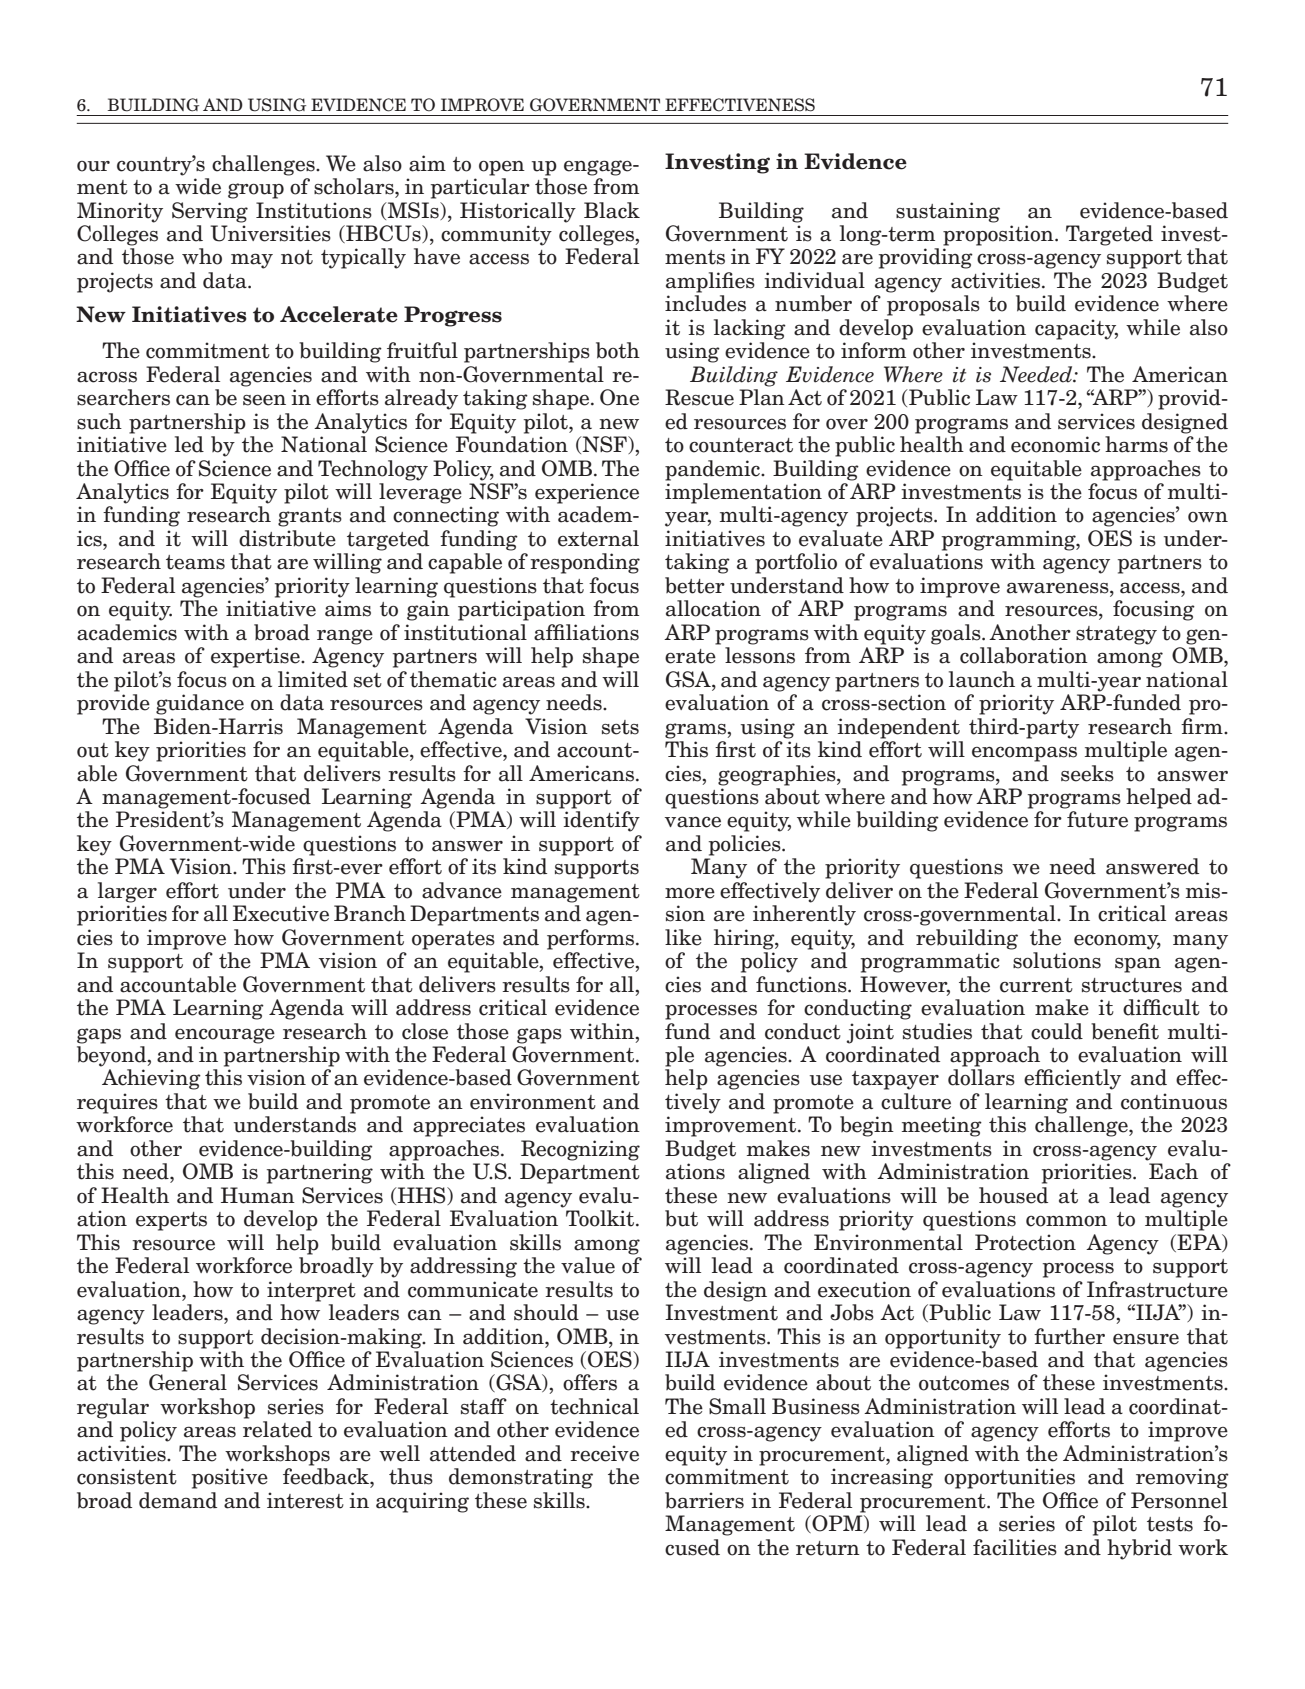  Describe the element at coordinates (258, 1195) in the screenshot. I see `Human` at that location.
